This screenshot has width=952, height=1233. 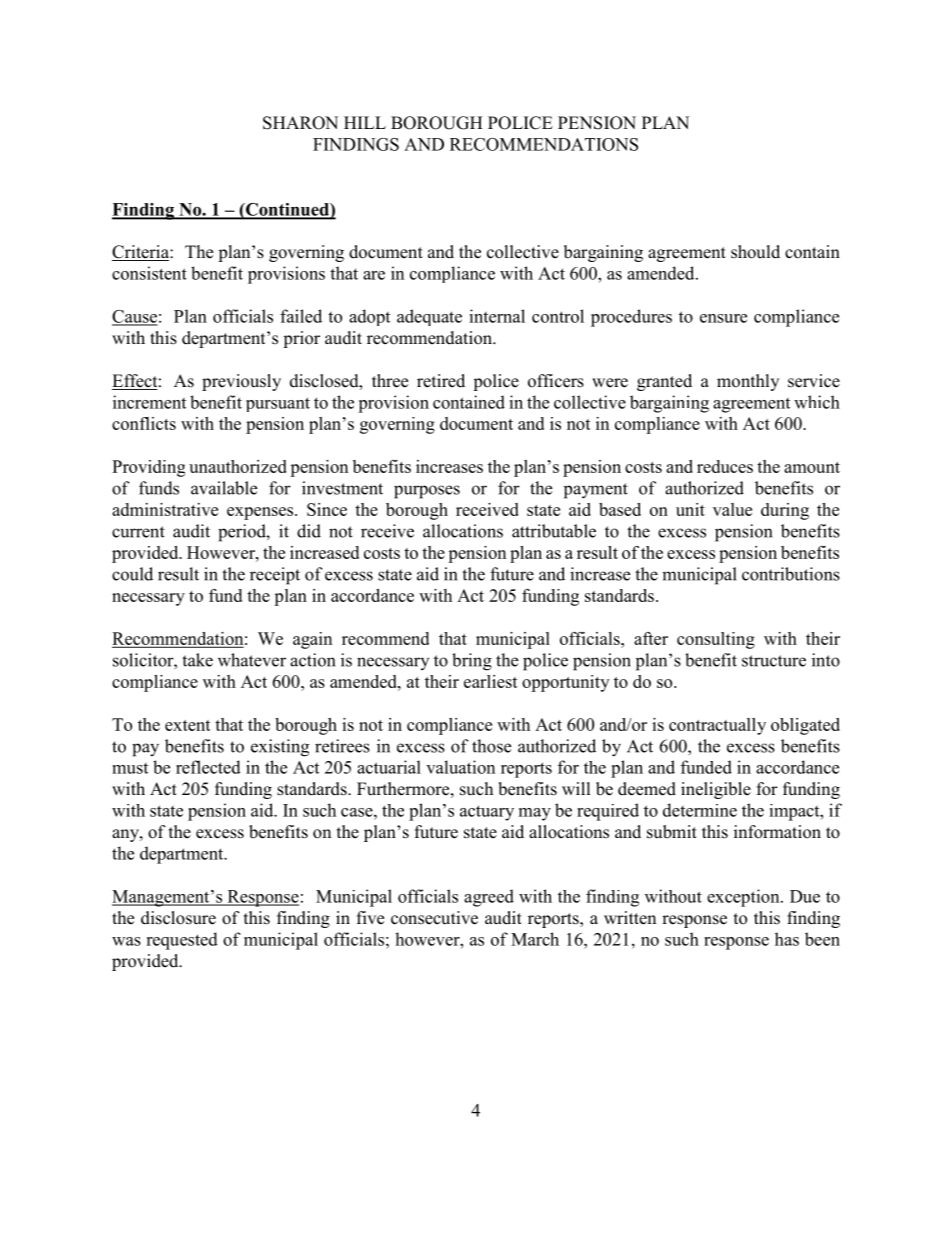 I want to click on should, so click(x=755, y=252).
